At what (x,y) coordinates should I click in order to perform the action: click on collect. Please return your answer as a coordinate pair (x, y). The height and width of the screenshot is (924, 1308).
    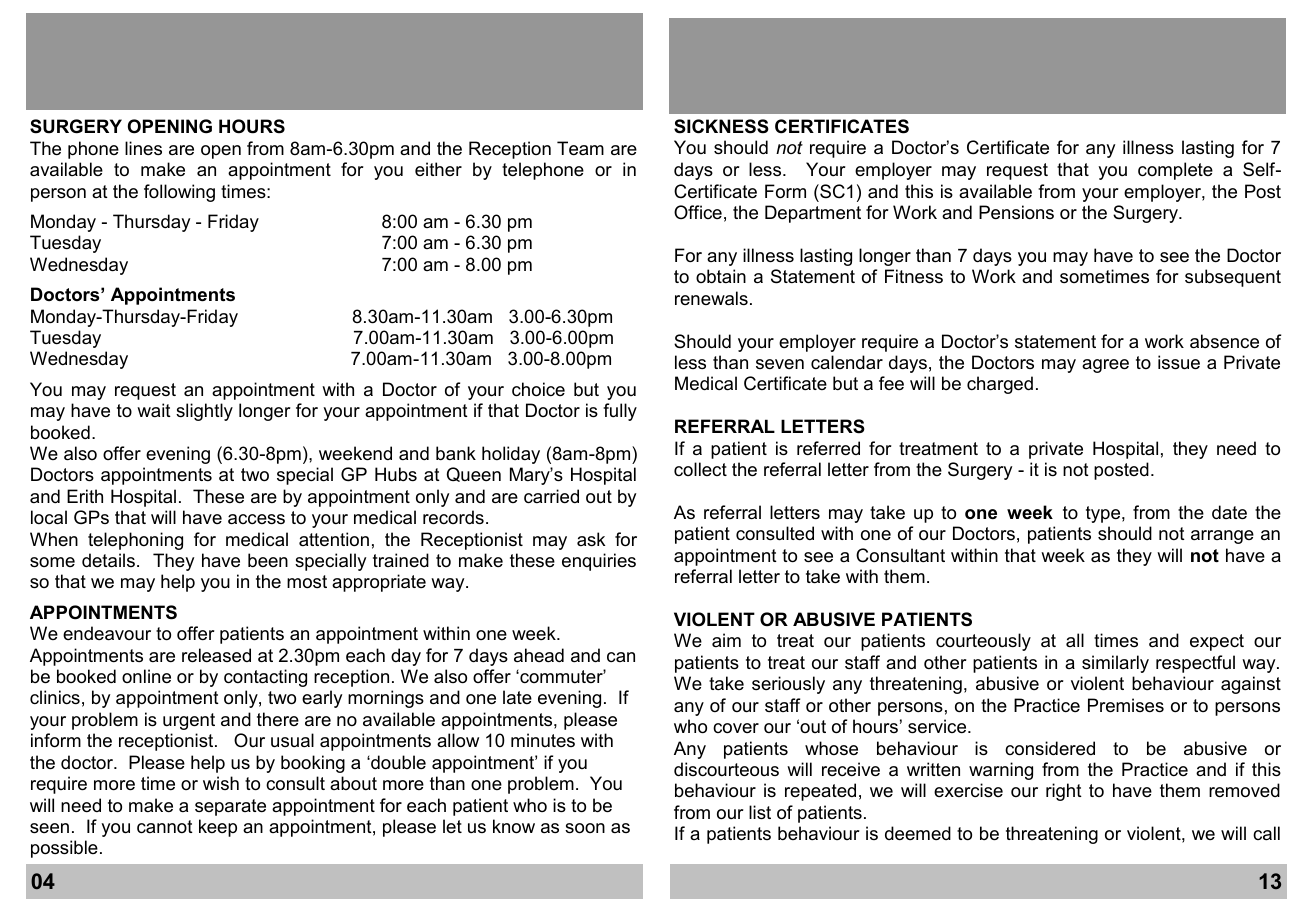
    Looking at the image, I should click on (700, 469).
